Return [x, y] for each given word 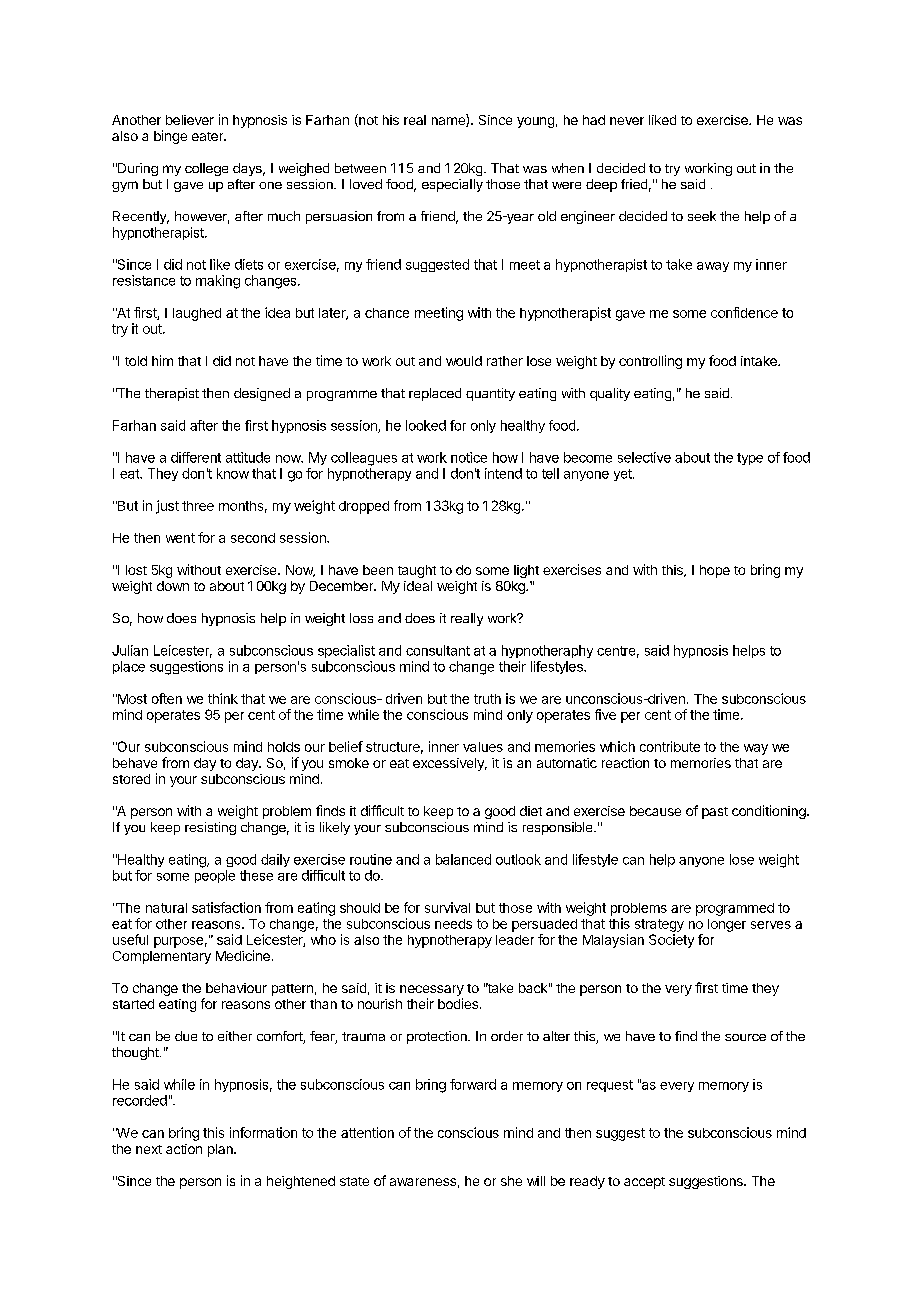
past [715, 813]
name [449, 122]
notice [469, 457]
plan [221, 1150]
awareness [423, 1182]
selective [644, 457]
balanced [463, 859]
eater [209, 136]
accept [644, 1183]
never [627, 121]
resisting [210, 828]
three [198, 506]
